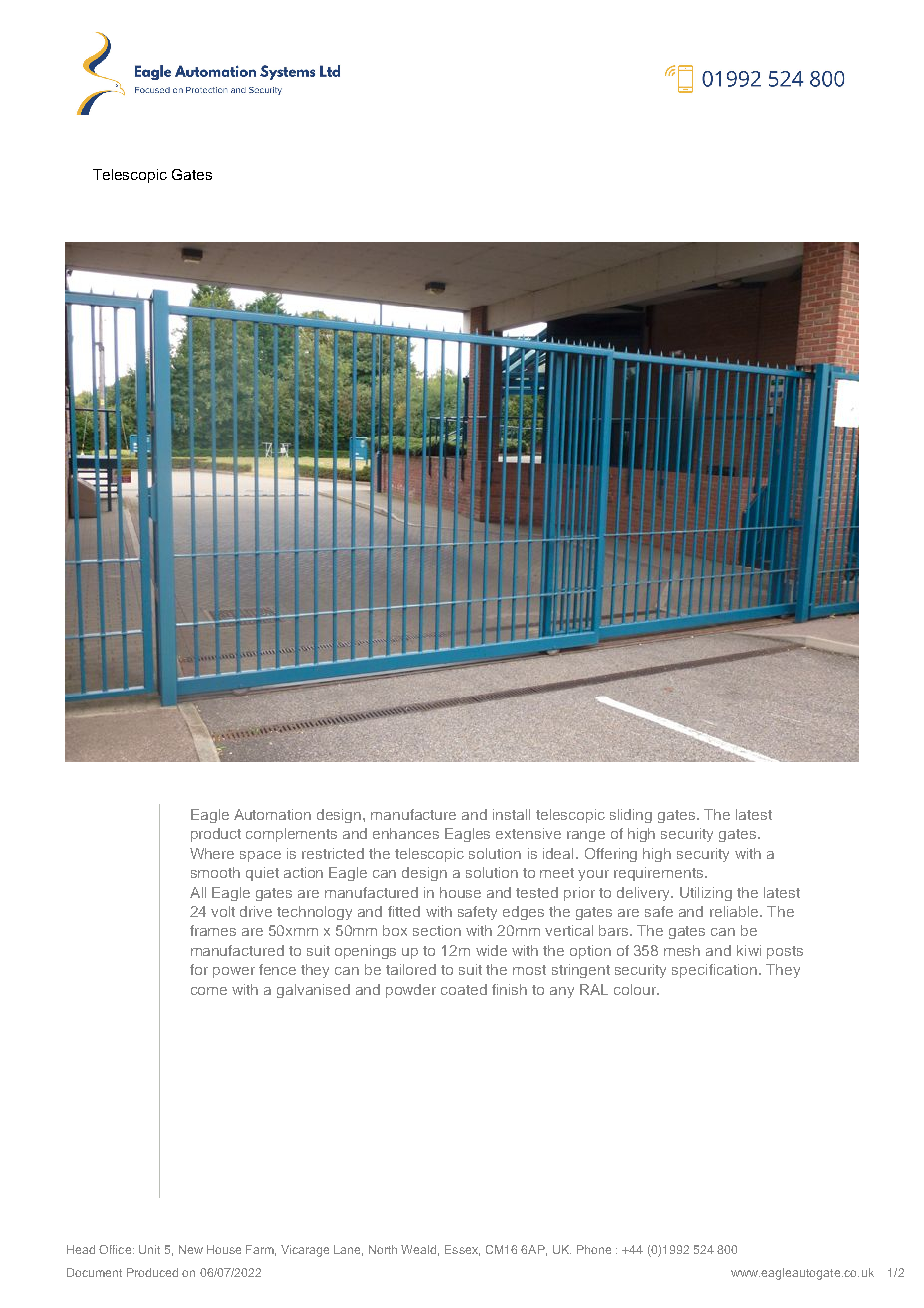  I want to click on powder, so click(411, 991).
